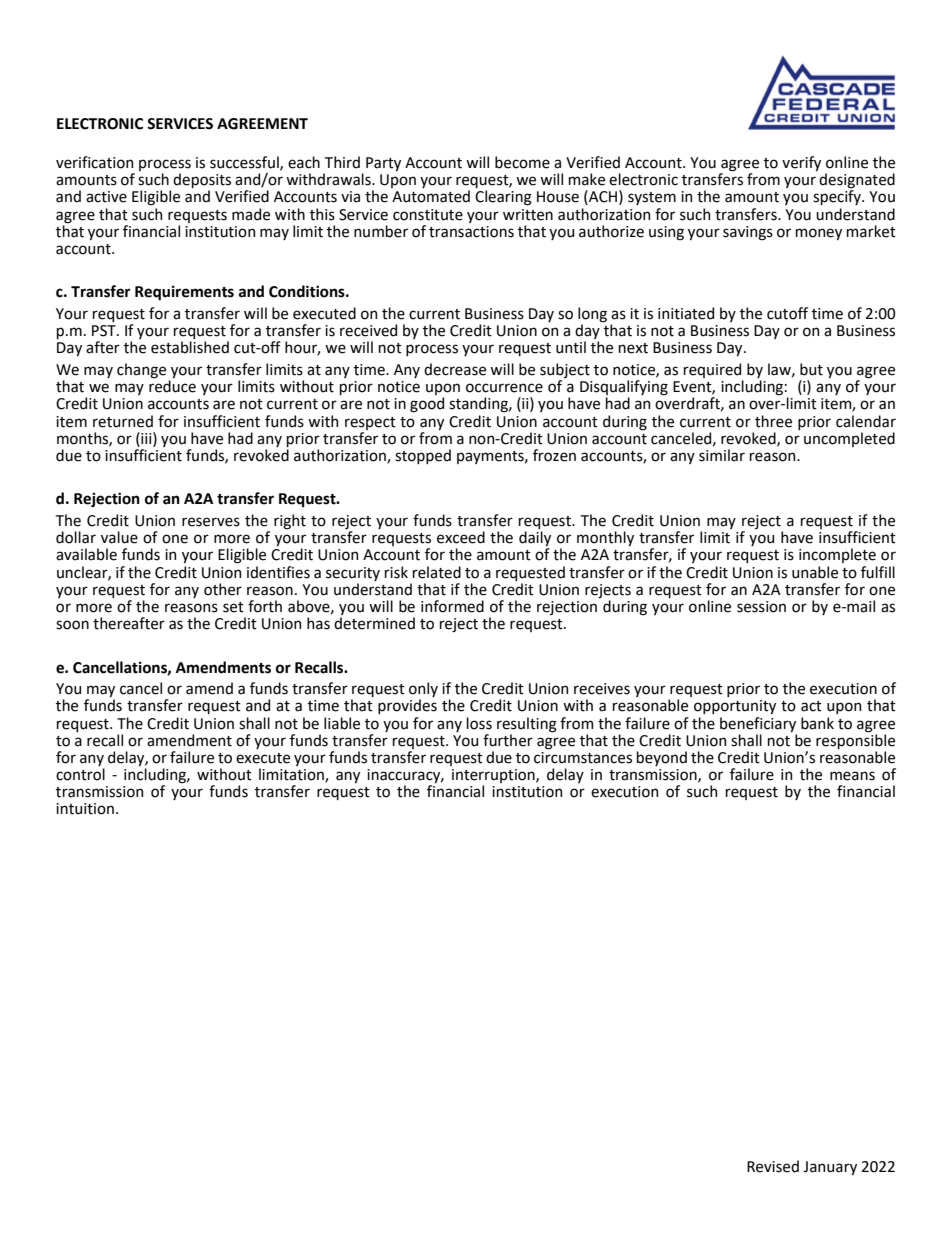 This document has height=1233, width=952. I want to click on Clearing, so click(503, 198).
